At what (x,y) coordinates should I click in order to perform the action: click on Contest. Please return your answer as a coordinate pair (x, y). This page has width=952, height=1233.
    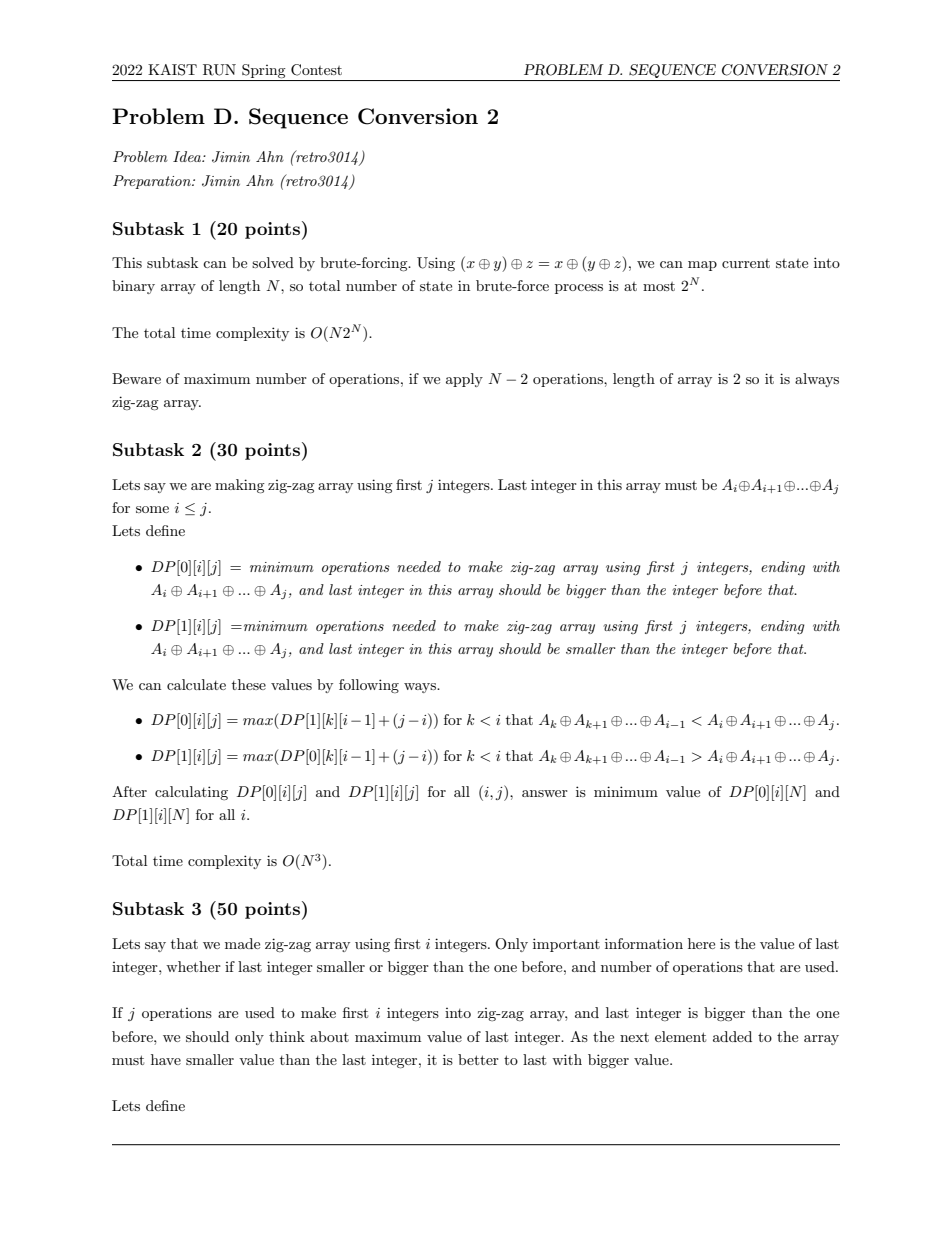
    Looking at the image, I should click on (316, 70).
